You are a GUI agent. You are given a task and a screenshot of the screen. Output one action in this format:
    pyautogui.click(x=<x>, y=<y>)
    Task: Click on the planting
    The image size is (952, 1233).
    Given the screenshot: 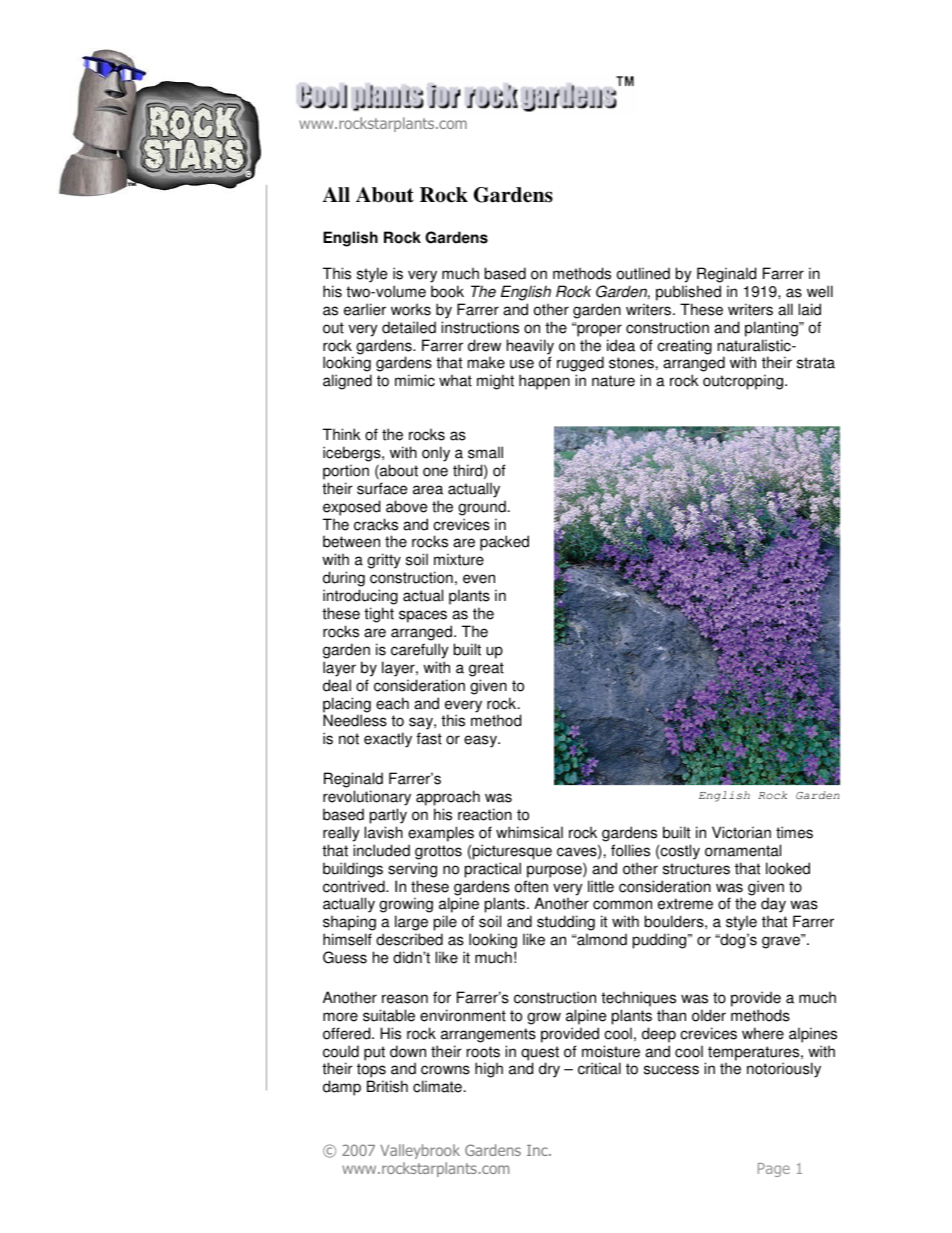 What is the action you would take?
    pyautogui.click(x=772, y=329)
